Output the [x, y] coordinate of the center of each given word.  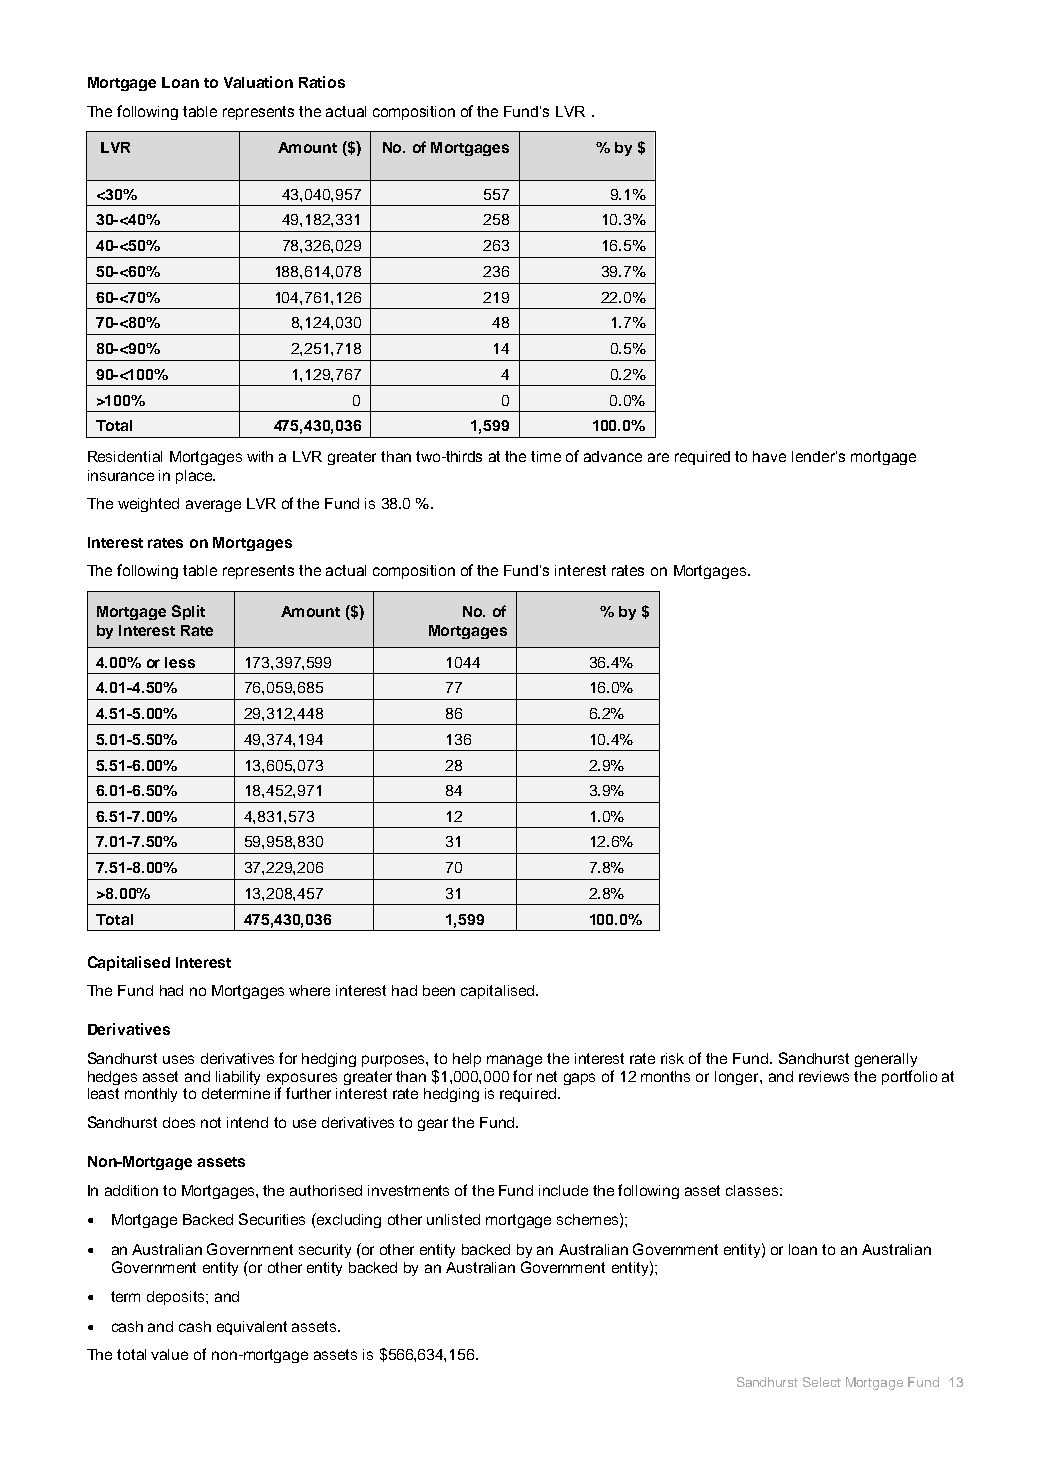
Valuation [258, 82]
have [769, 456]
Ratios [322, 82]
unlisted [453, 1219]
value [169, 1354]
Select [822, 1382]
